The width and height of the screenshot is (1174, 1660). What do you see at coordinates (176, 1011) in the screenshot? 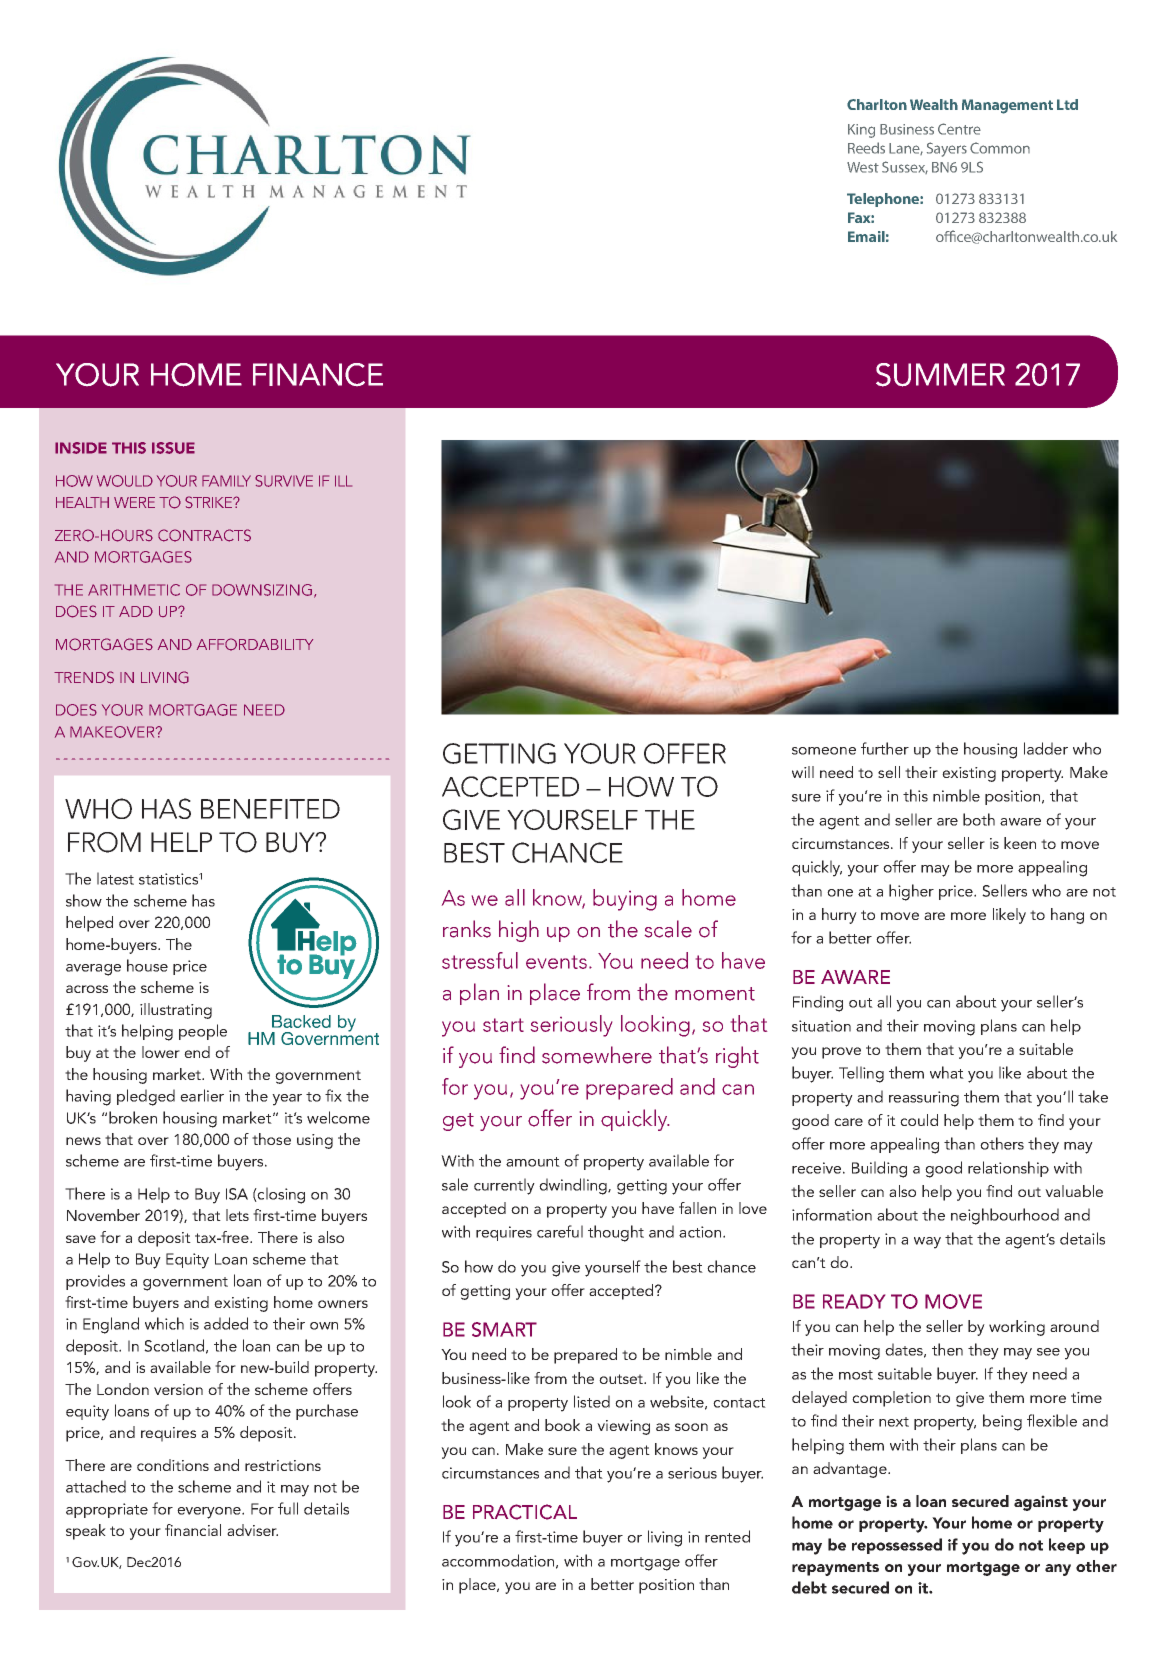
I see `illustrating` at bounding box center [176, 1011].
